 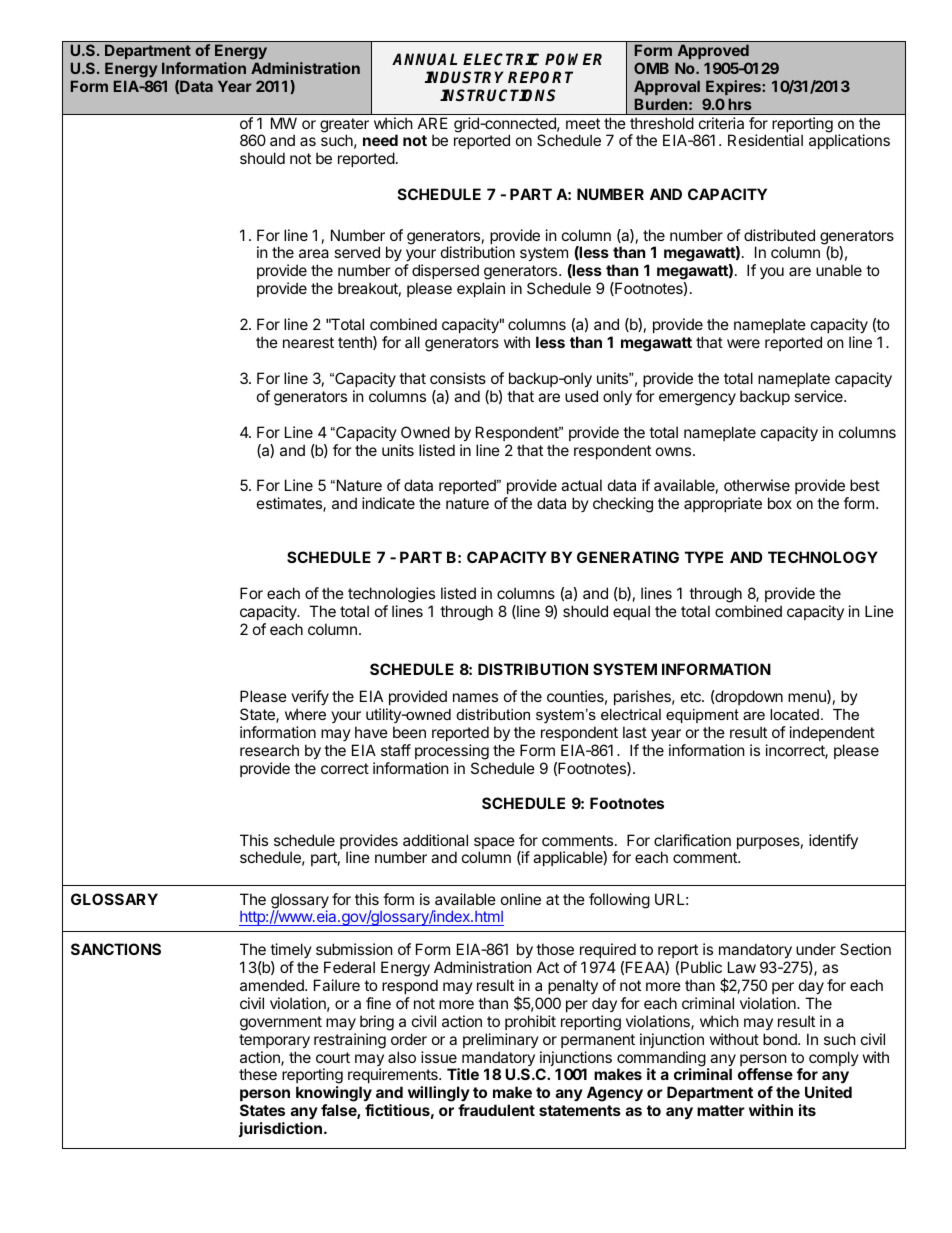 I want to click on these, so click(x=258, y=1074).
